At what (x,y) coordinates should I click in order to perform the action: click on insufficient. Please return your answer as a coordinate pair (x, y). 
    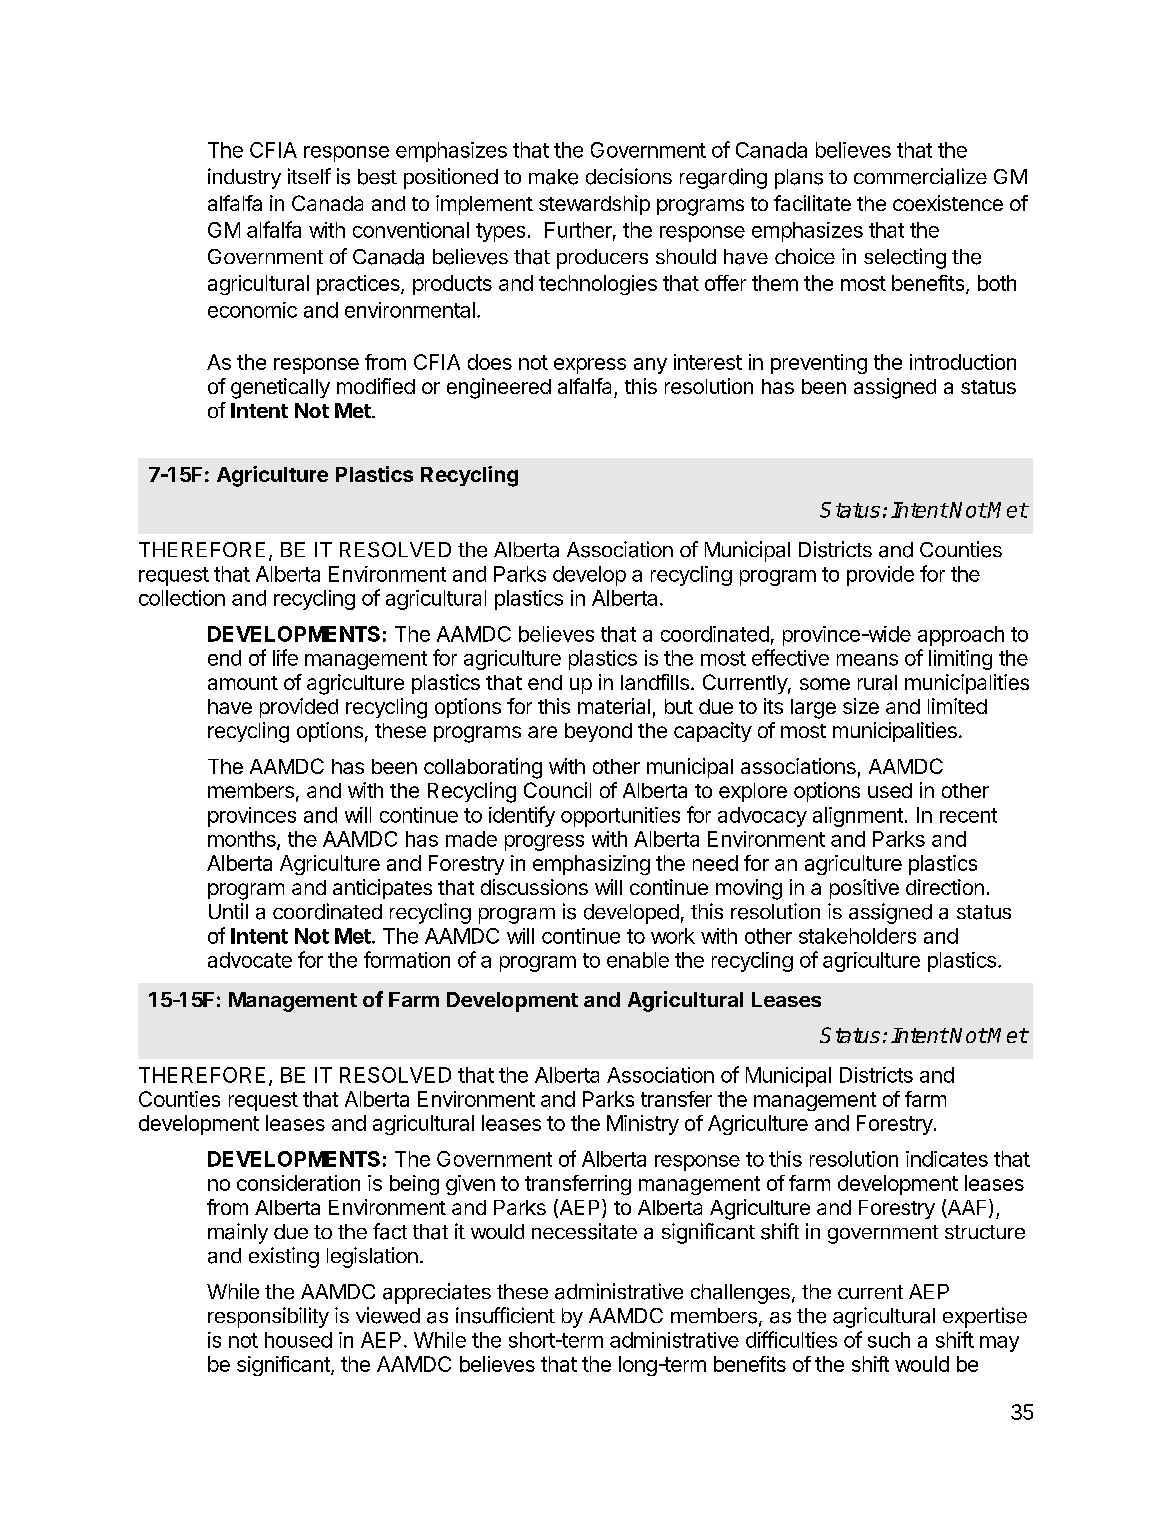
    Looking at the image, I should click on (505, 1315).
